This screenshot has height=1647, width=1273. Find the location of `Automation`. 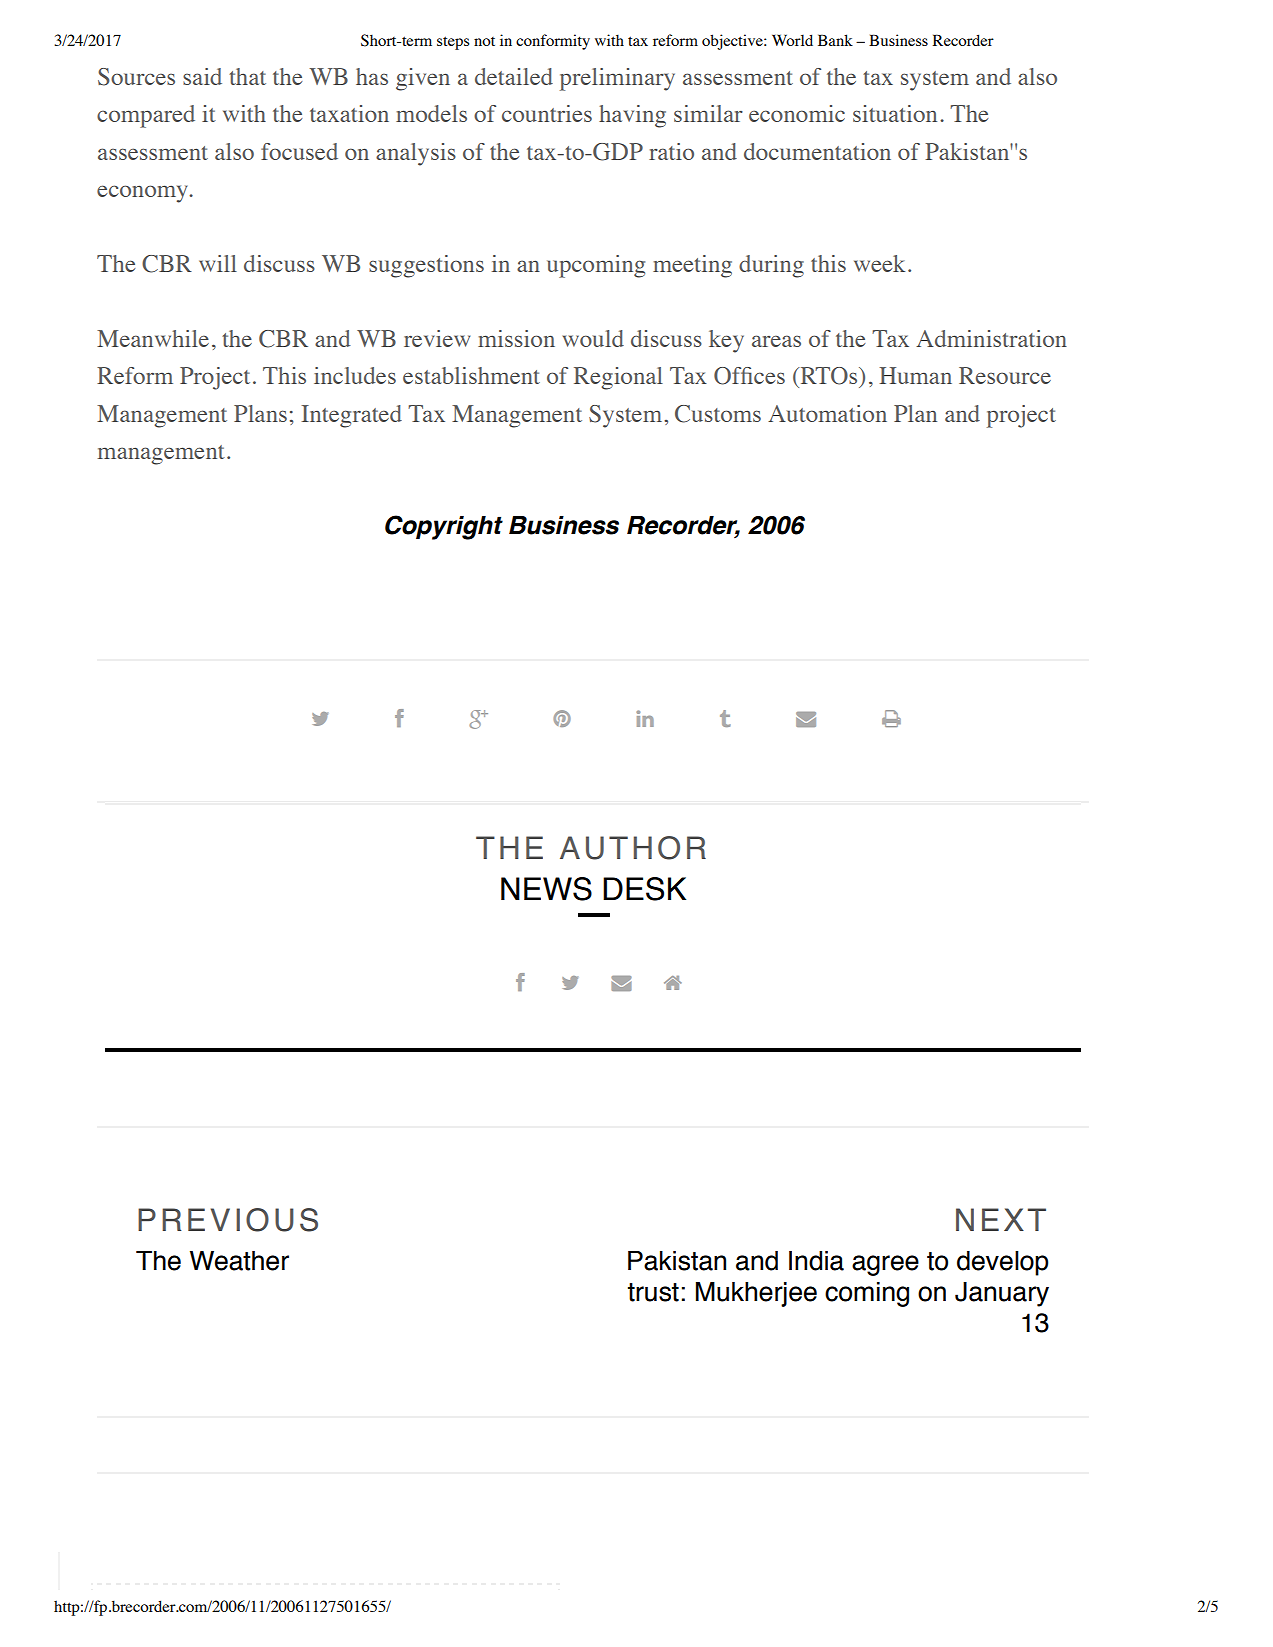

Automation is located at coordinates (827, 413).
